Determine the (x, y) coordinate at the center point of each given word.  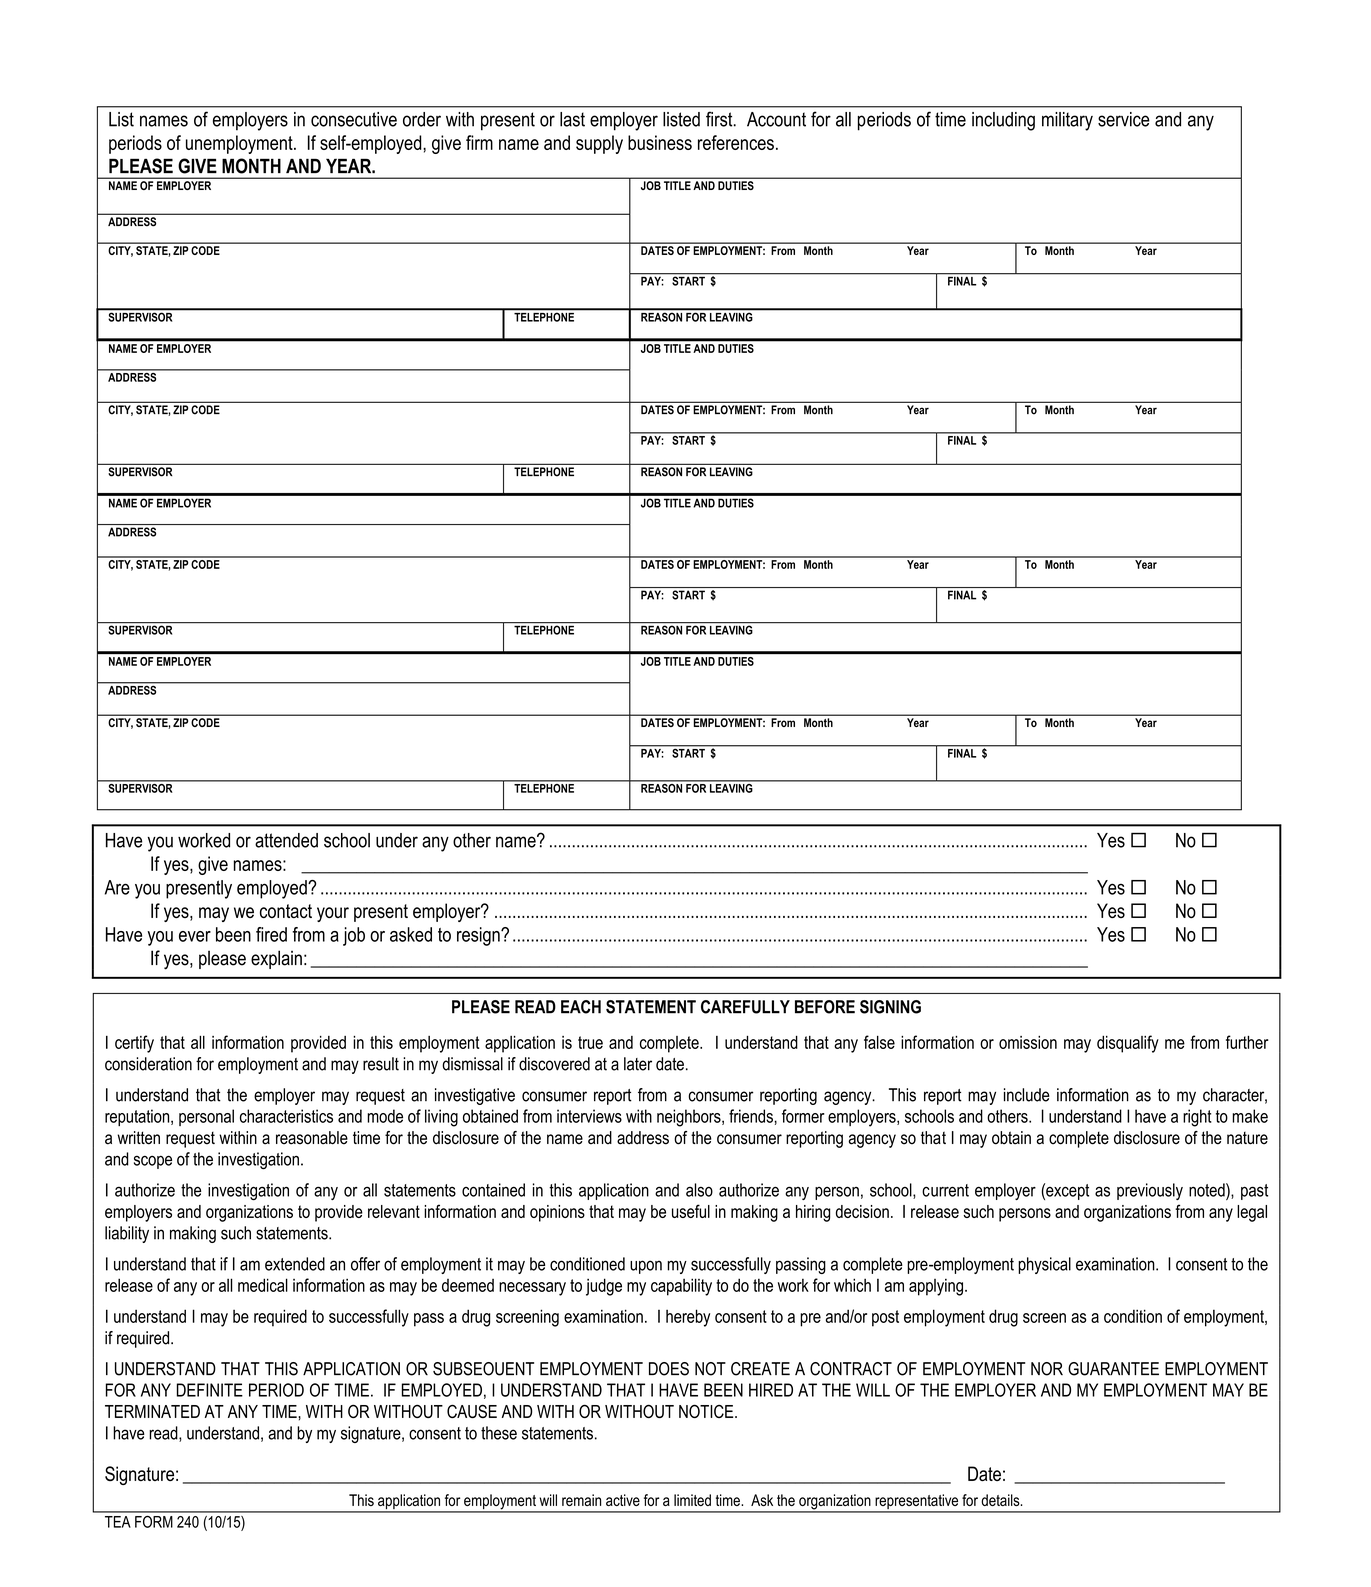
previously (1150, 1191)
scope (153, 1162)
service (1124, 119)
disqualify (1128, 1044)
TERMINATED (152, 1411)
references (736, 142)
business (660, 142)
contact (286, 911)
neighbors (690, 1118)
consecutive (354, 119)
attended (286, 840)
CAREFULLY (745, 1007)
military (1067, 121)
